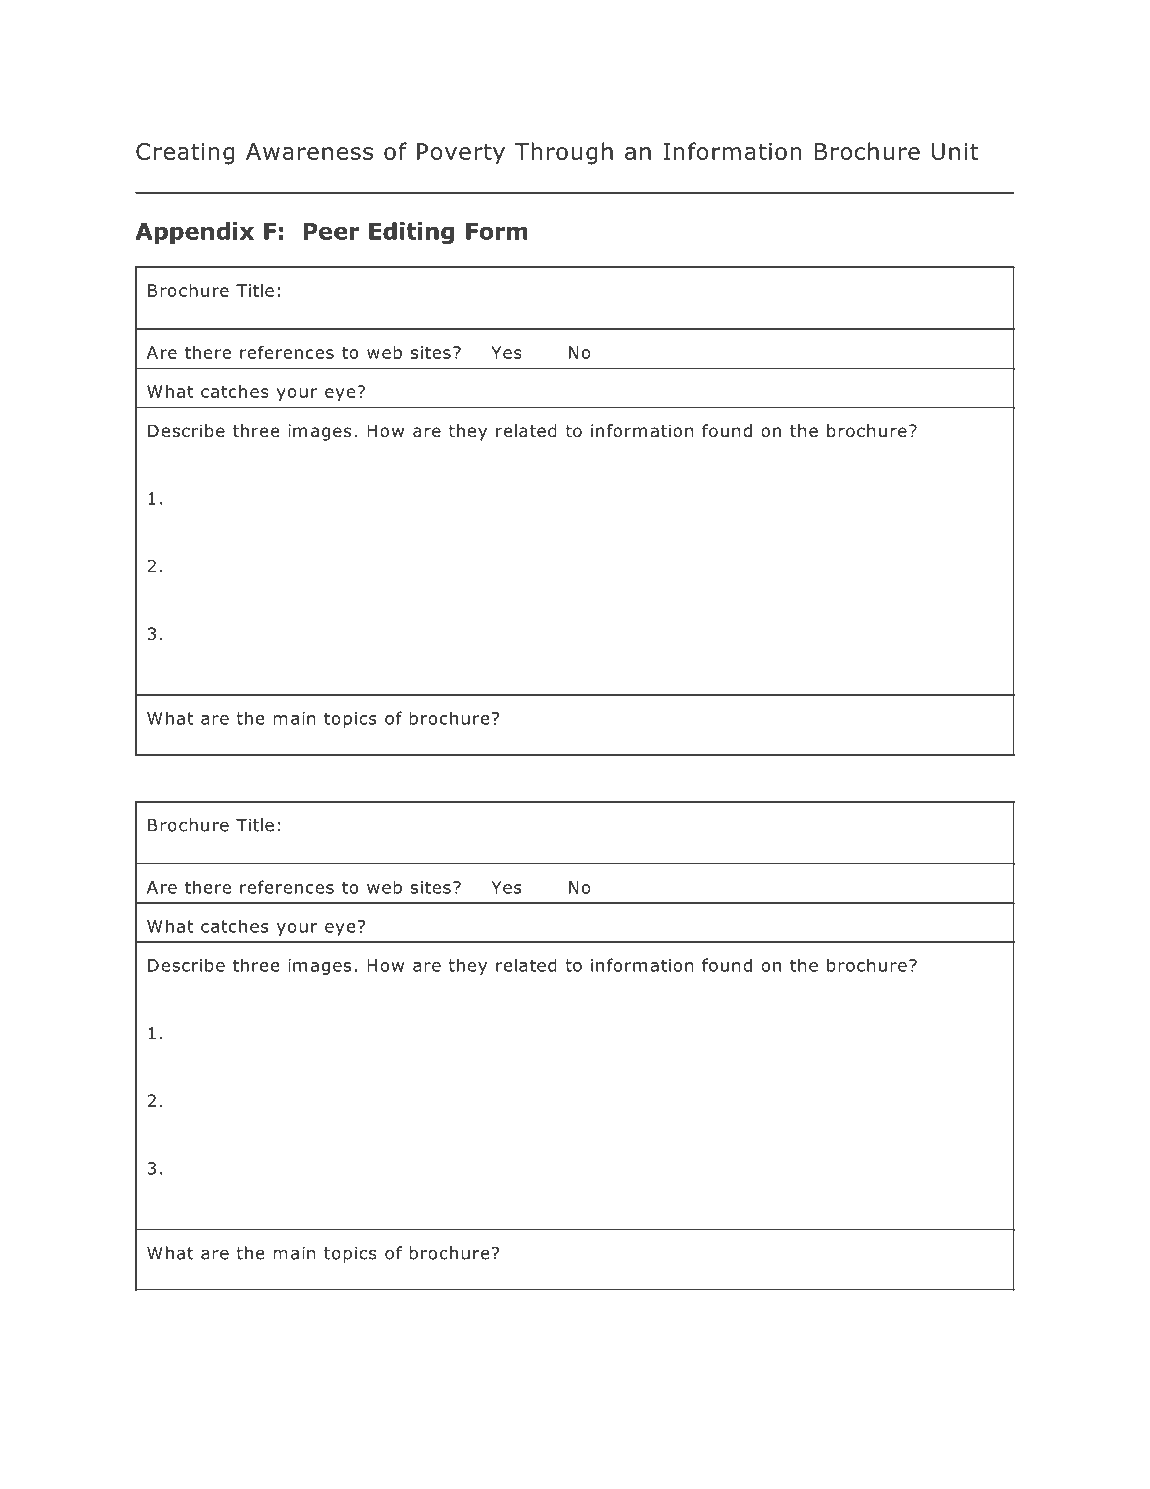 The image size is (1150, 1489). What do you see at coordinates (194, 233) in the screenshot?
I see `Appendix` at bounding box center [194, 233].
